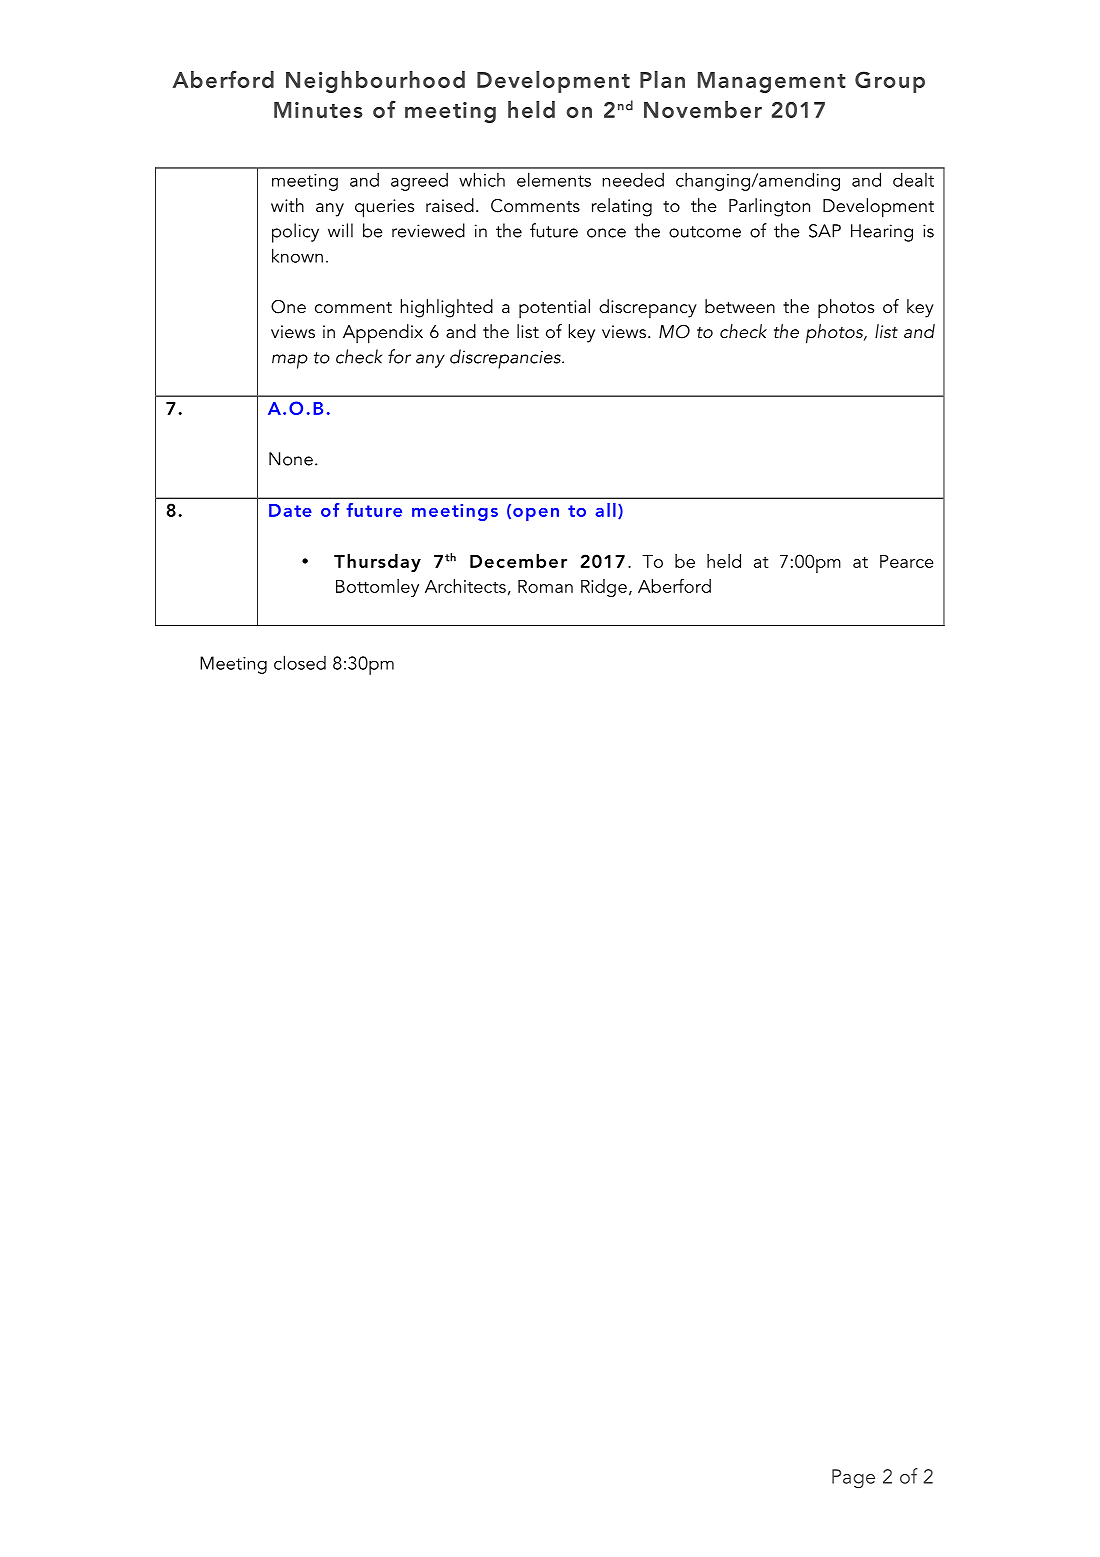  Describe the element at coordinates (377, 588) in the image. I see `Bottomley` at that location.
